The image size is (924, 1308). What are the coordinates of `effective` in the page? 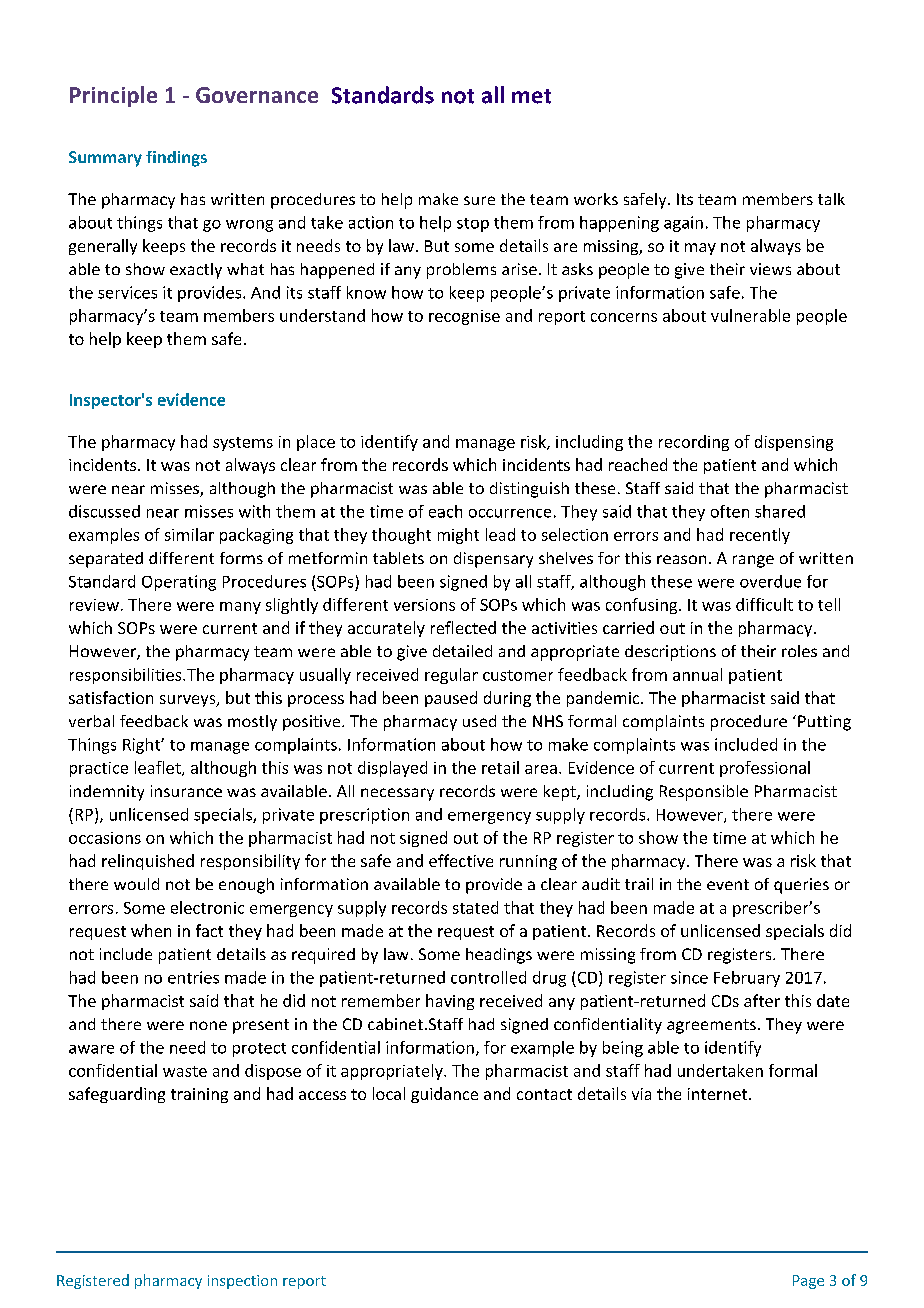 It's located at (461, 860).
